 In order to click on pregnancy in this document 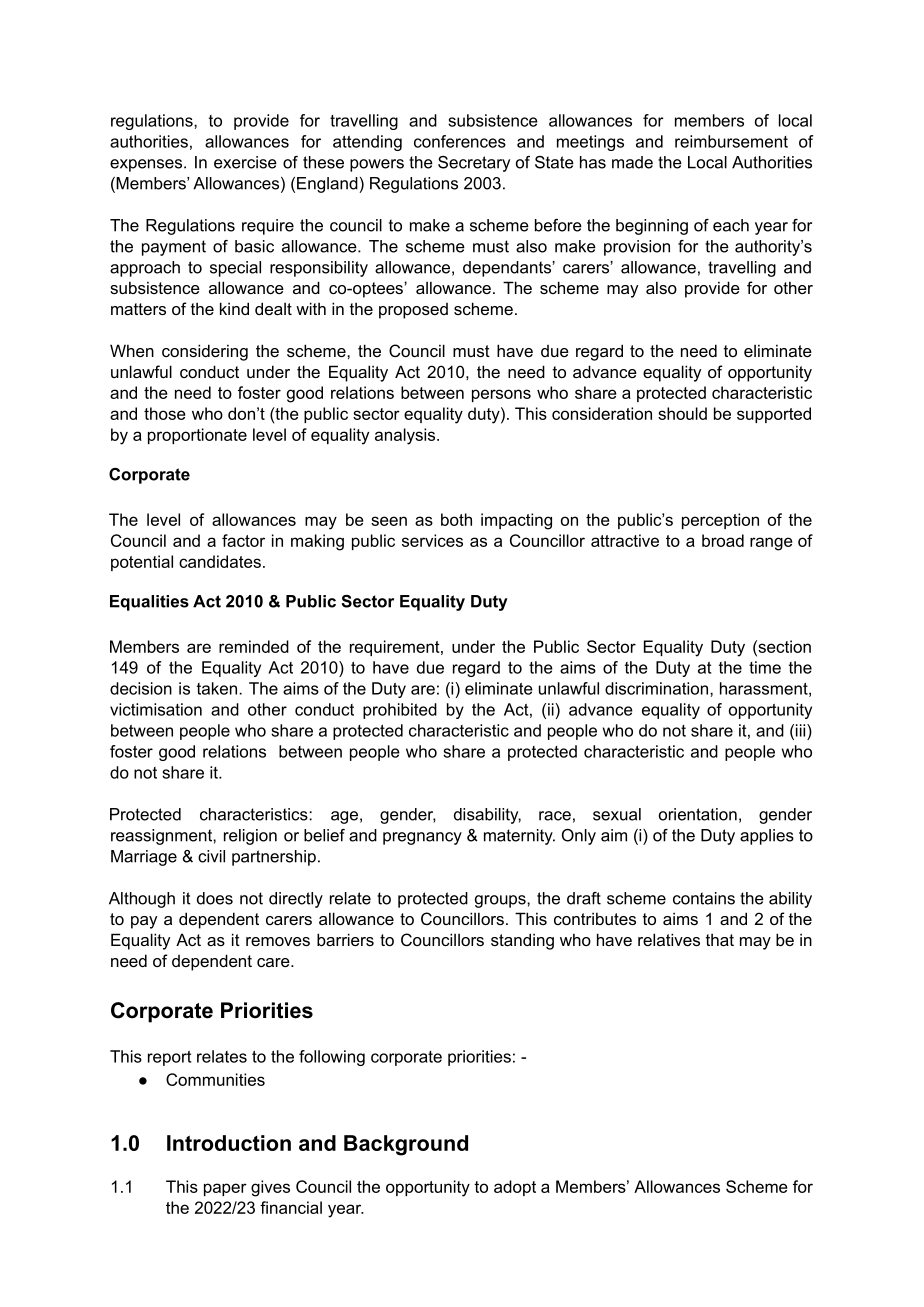, I will do `click(422, 838)`.
